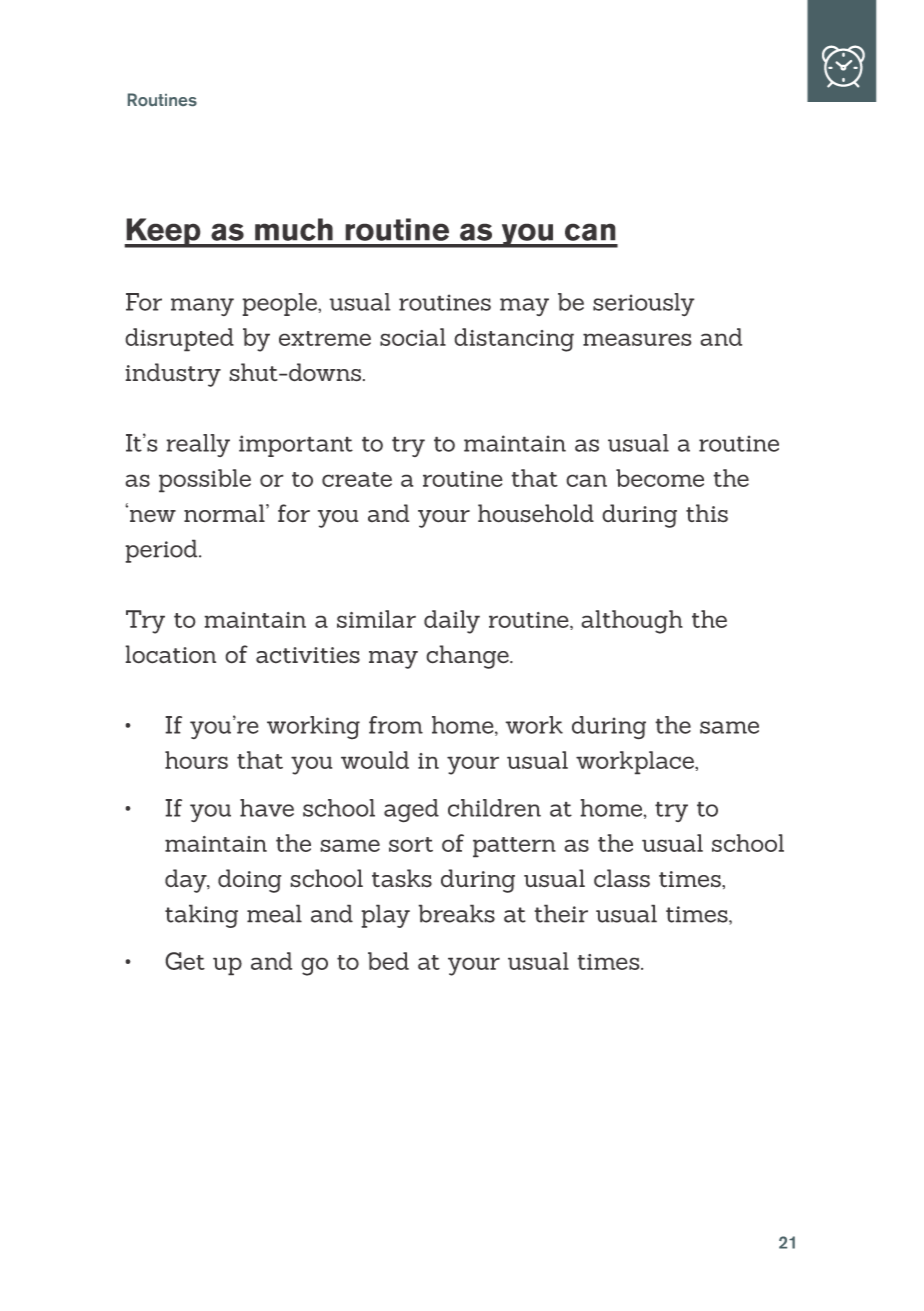  What do you see at coordinates (644, 305) in the screenshot?
I see `seriously` at bounding box center [644, 305].
